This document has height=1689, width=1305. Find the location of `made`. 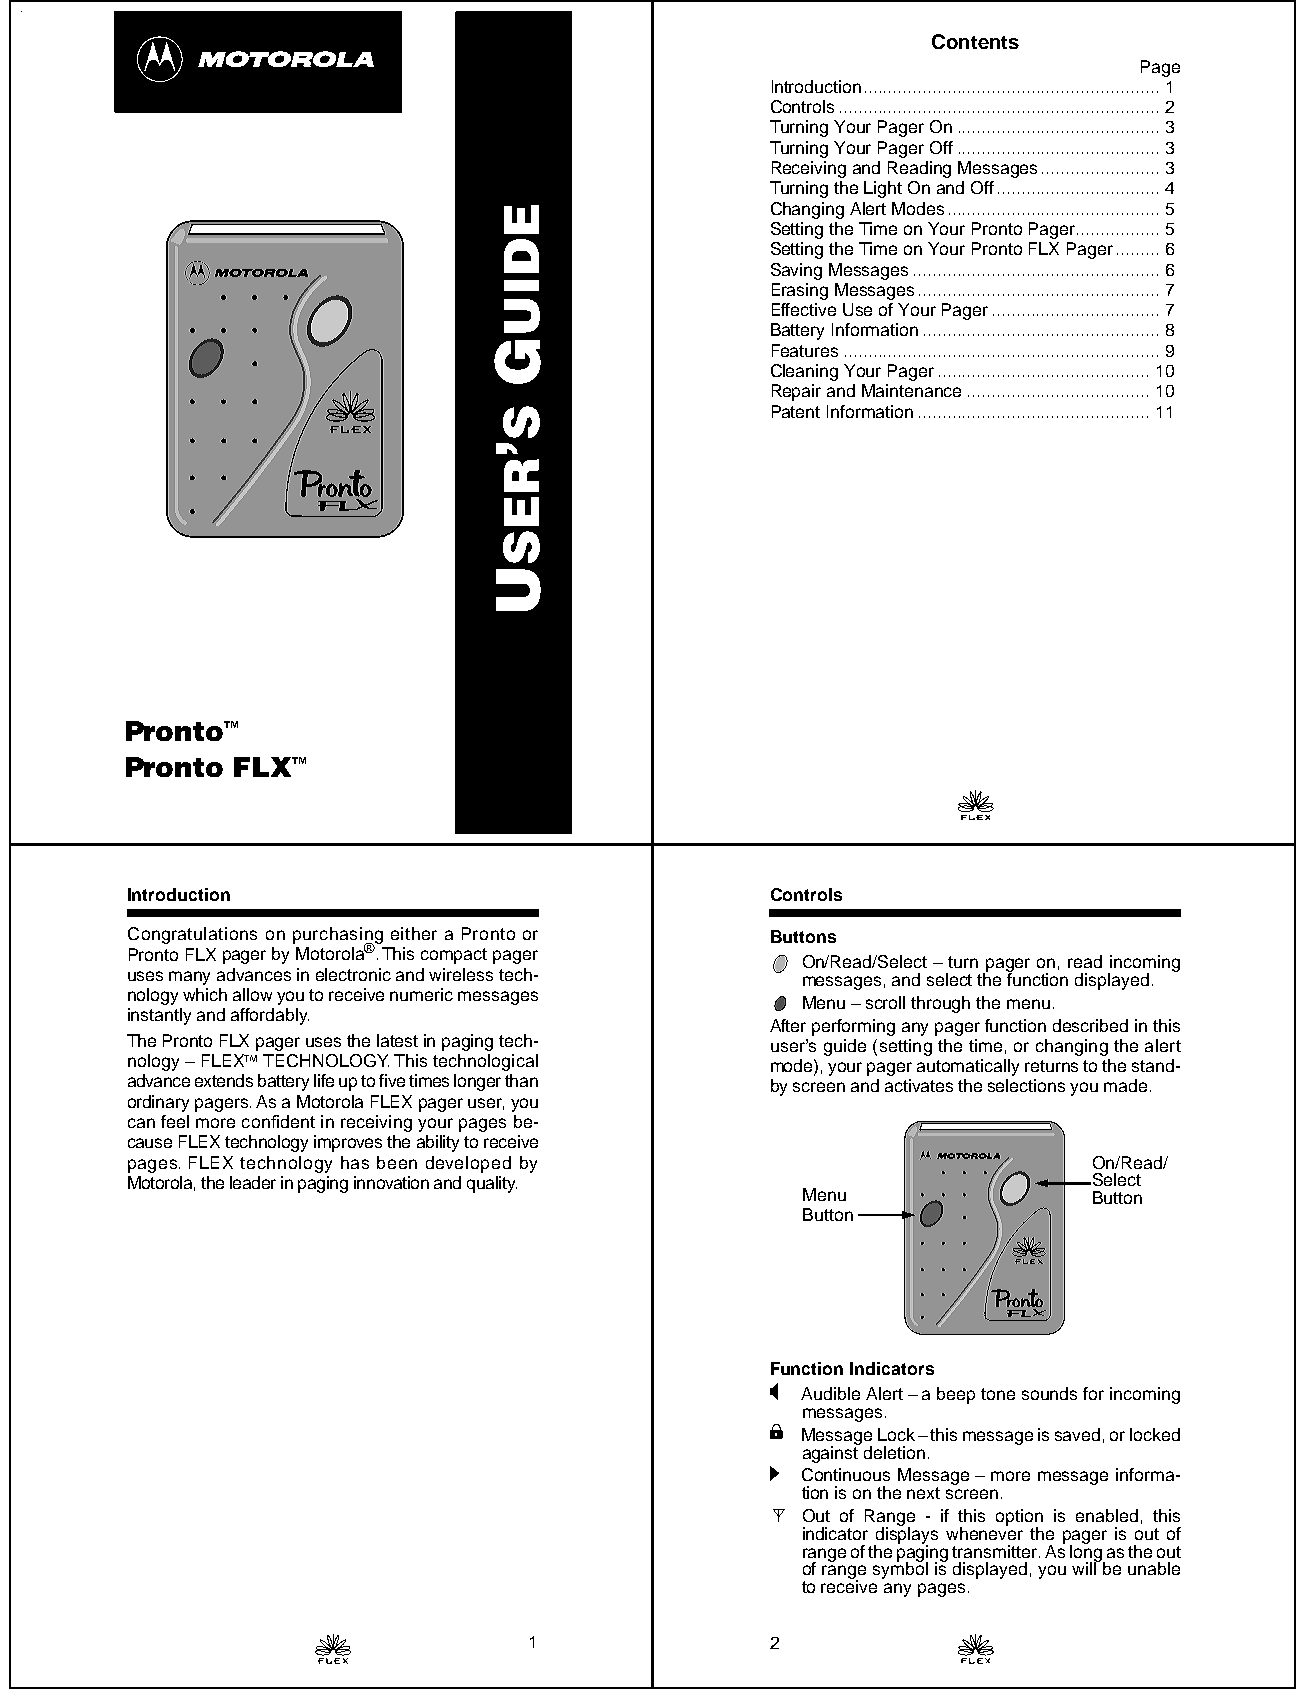

made is located at coordinates (1125, 1085).
